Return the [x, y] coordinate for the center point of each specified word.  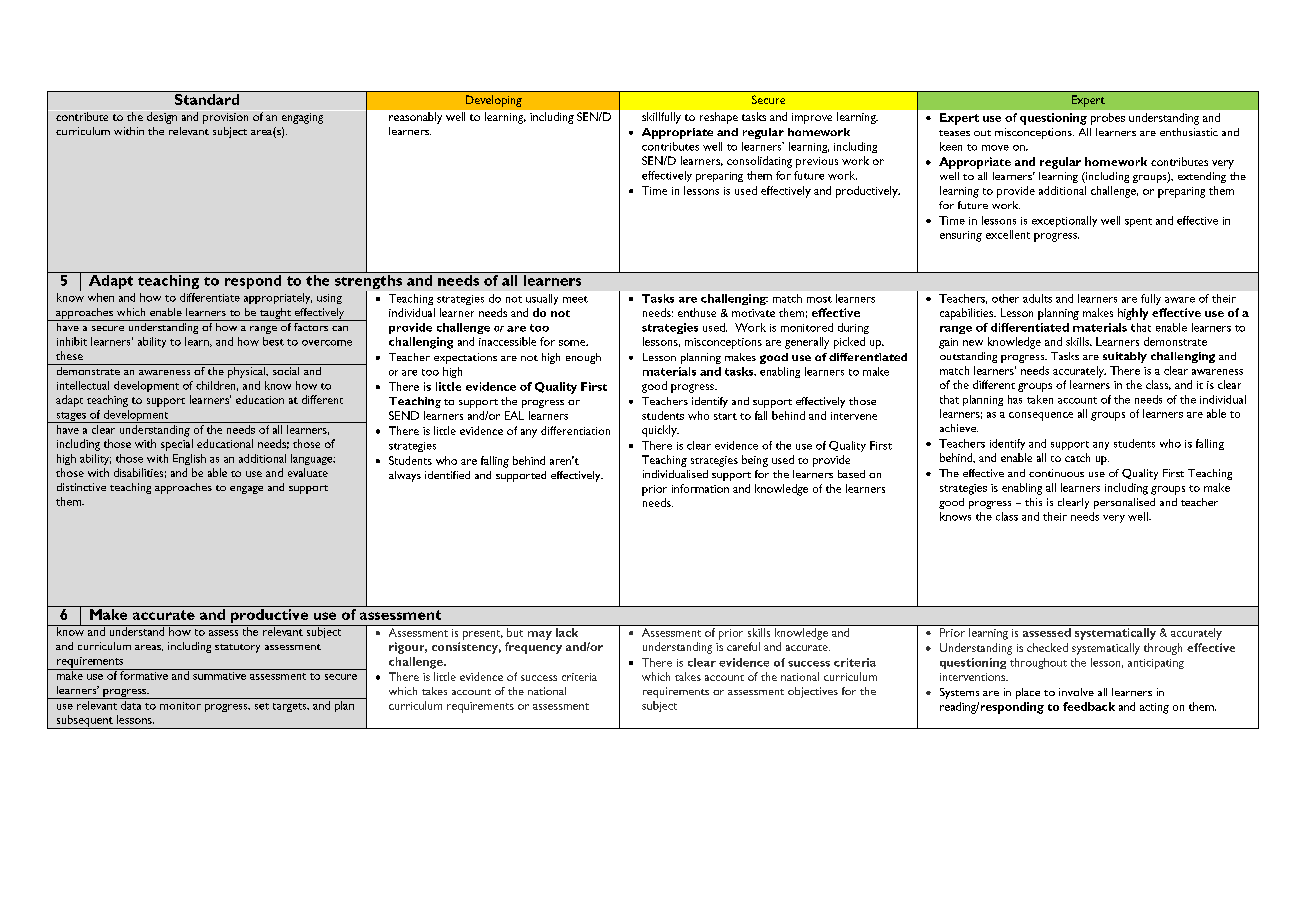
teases [954, 133]
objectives [813, 692]
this [1033, 502]
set [262, 706]
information [700, 488]
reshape [719, 118]
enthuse [697, 312]
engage [246, 490]
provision [225, 118]
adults [1037, 298]
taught [275, 314]
